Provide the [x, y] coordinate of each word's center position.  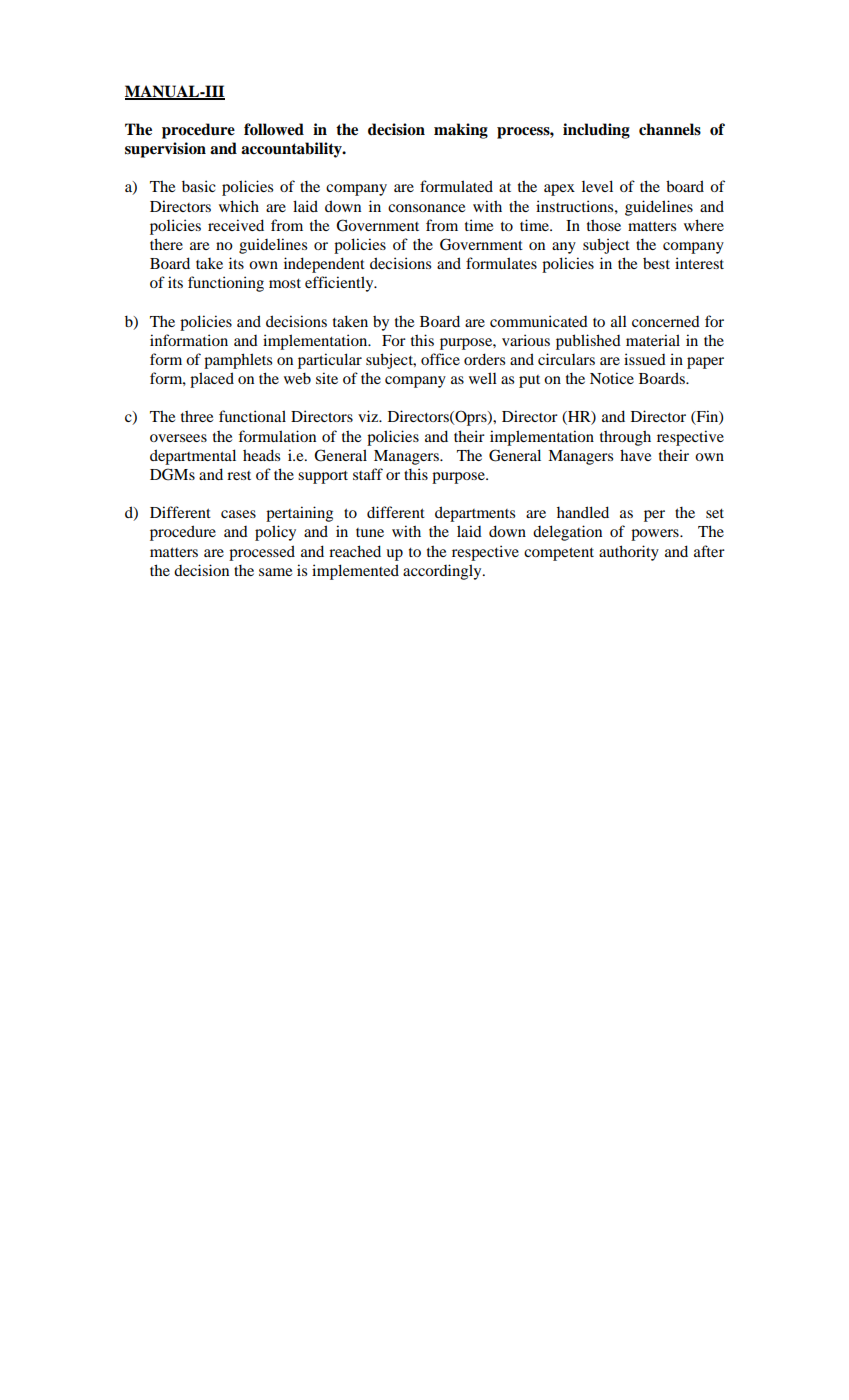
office [440, 359]
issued [645, 359]
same [275, 572]
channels [670, 129]
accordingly [443, 572]
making [461, 131]
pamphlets [238, 361]
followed [274, 129]
